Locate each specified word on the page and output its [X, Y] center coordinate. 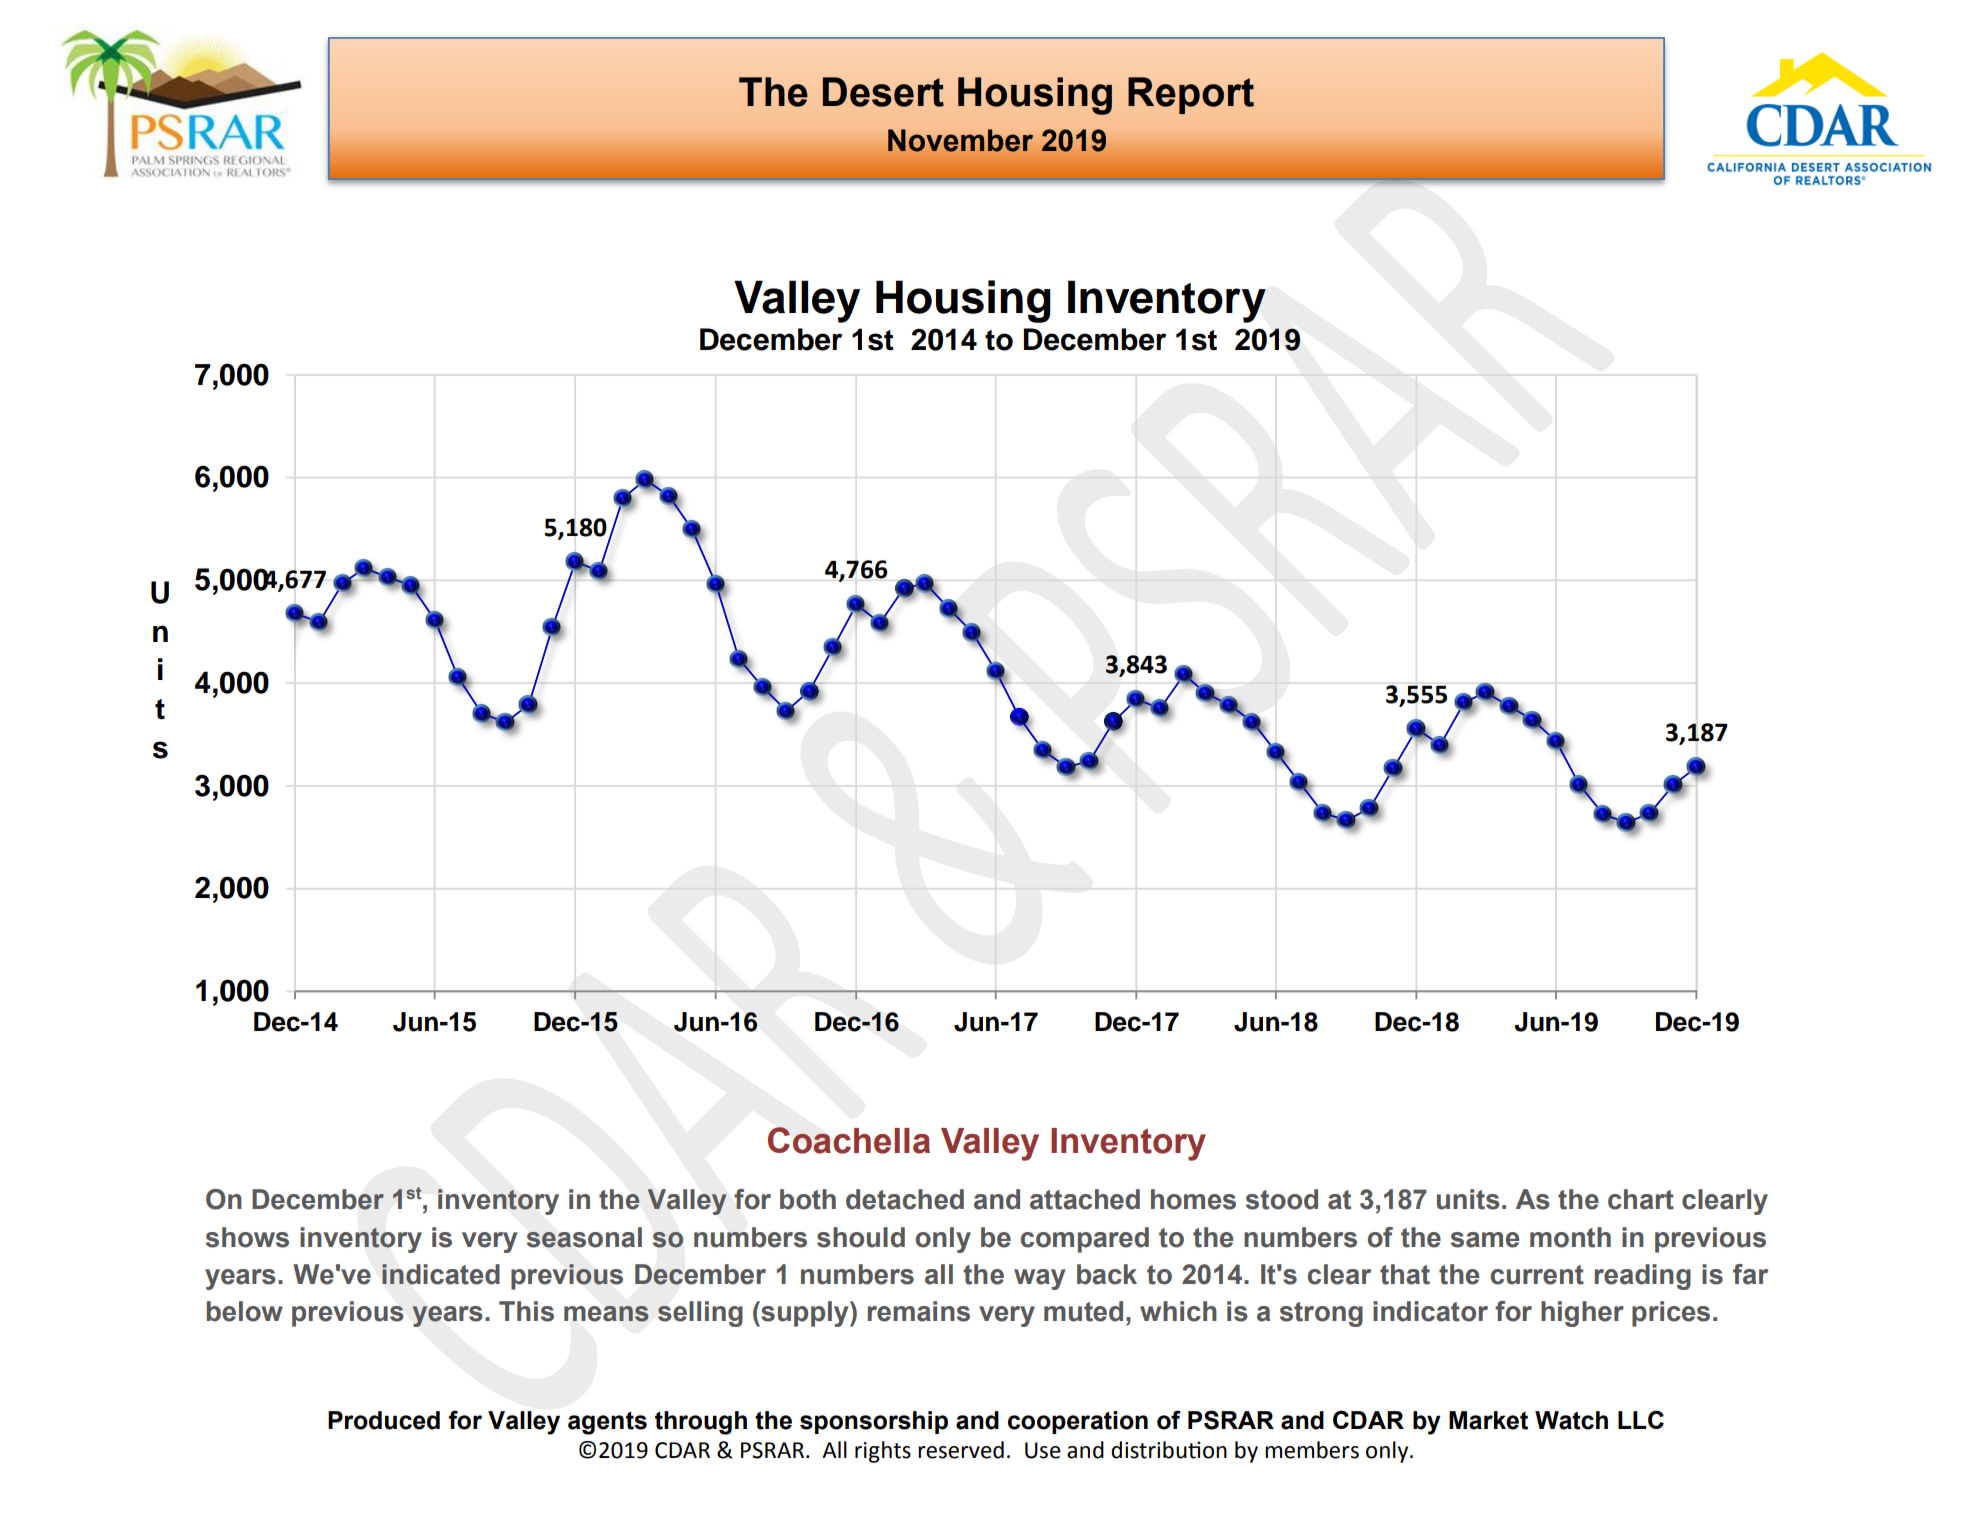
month [1570, 1237]
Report [1191, 95]
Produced [384, 1420]
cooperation [1078, 1422]
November [960, 140]
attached [1085, 1199]
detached [905, 1199]
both [808, 1199]
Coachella [849, 1140]
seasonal [584, 1237]
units [1468, 1199]
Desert [883, 92]
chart [1641, 1199]
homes [1193, 1199]
